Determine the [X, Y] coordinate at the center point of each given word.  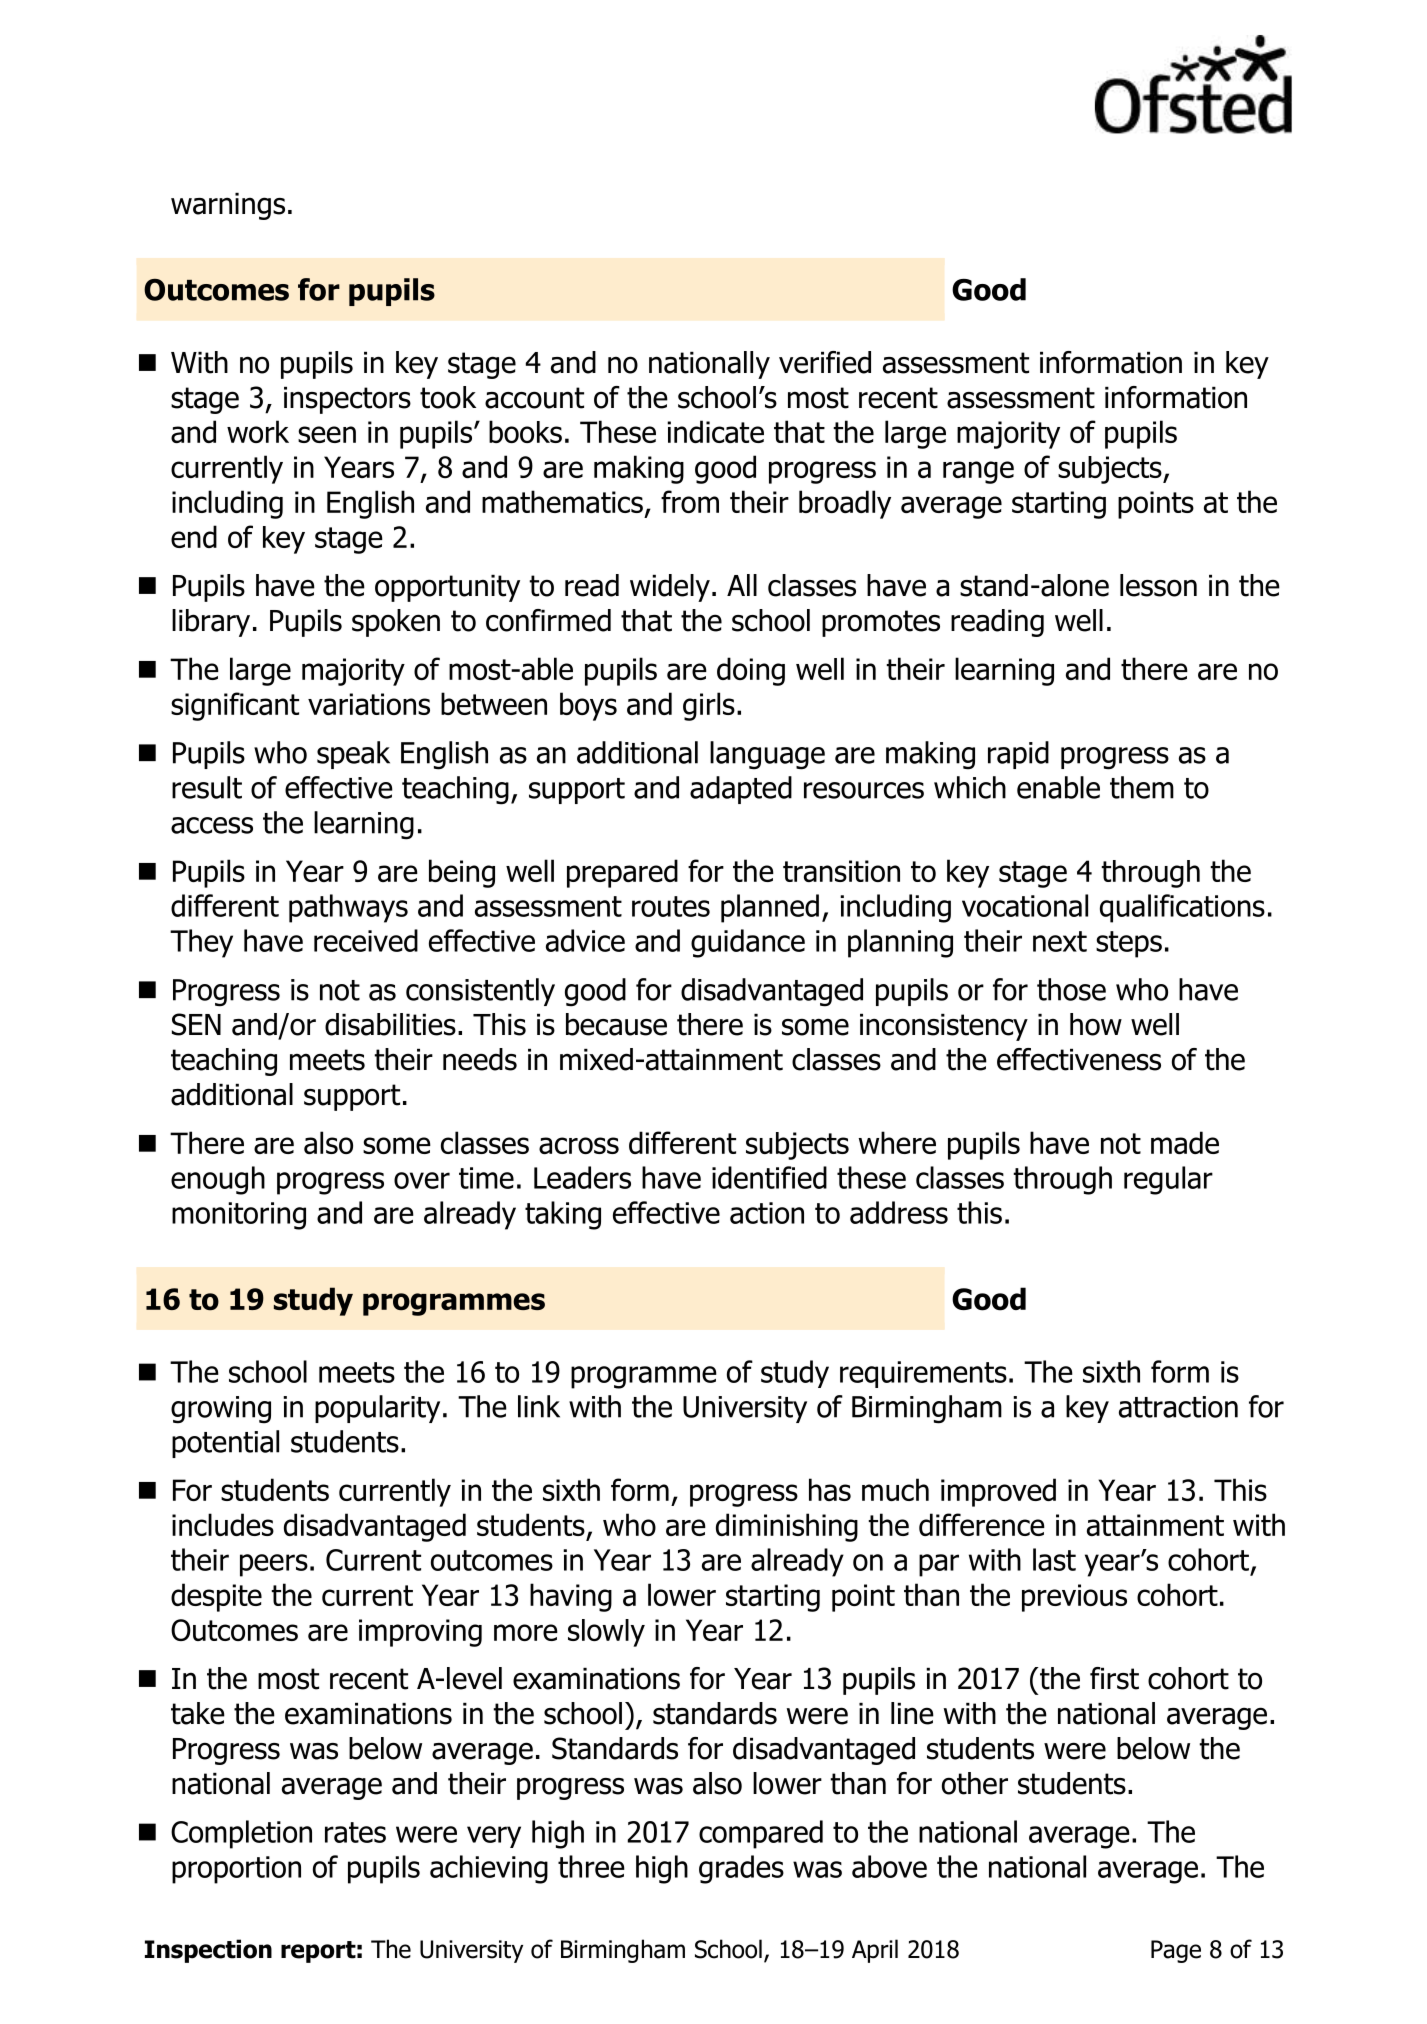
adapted [741, 790]
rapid [1018, 755]
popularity [377, 1409]
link [539, 1406]
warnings [228, 206]
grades [741, 1869]
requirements [923, 1374]
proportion [236, 1870]
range [978, 472]
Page [1176, 1951]
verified [825, 362]
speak [353, 755]
